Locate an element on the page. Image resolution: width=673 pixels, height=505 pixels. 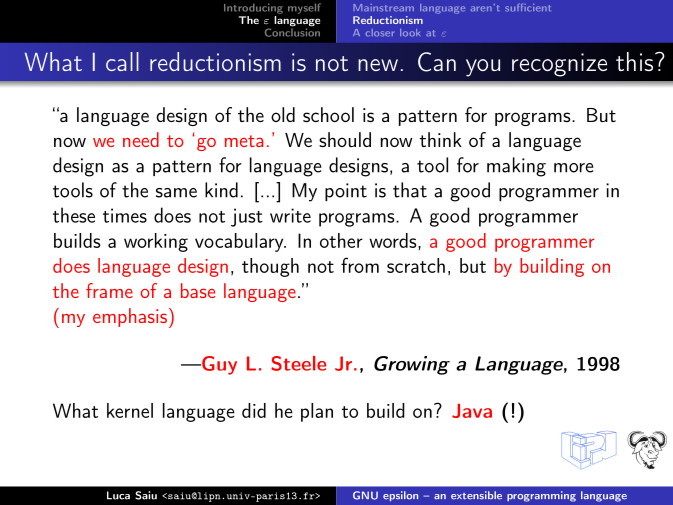
working is located at coordinates (156, 242).
